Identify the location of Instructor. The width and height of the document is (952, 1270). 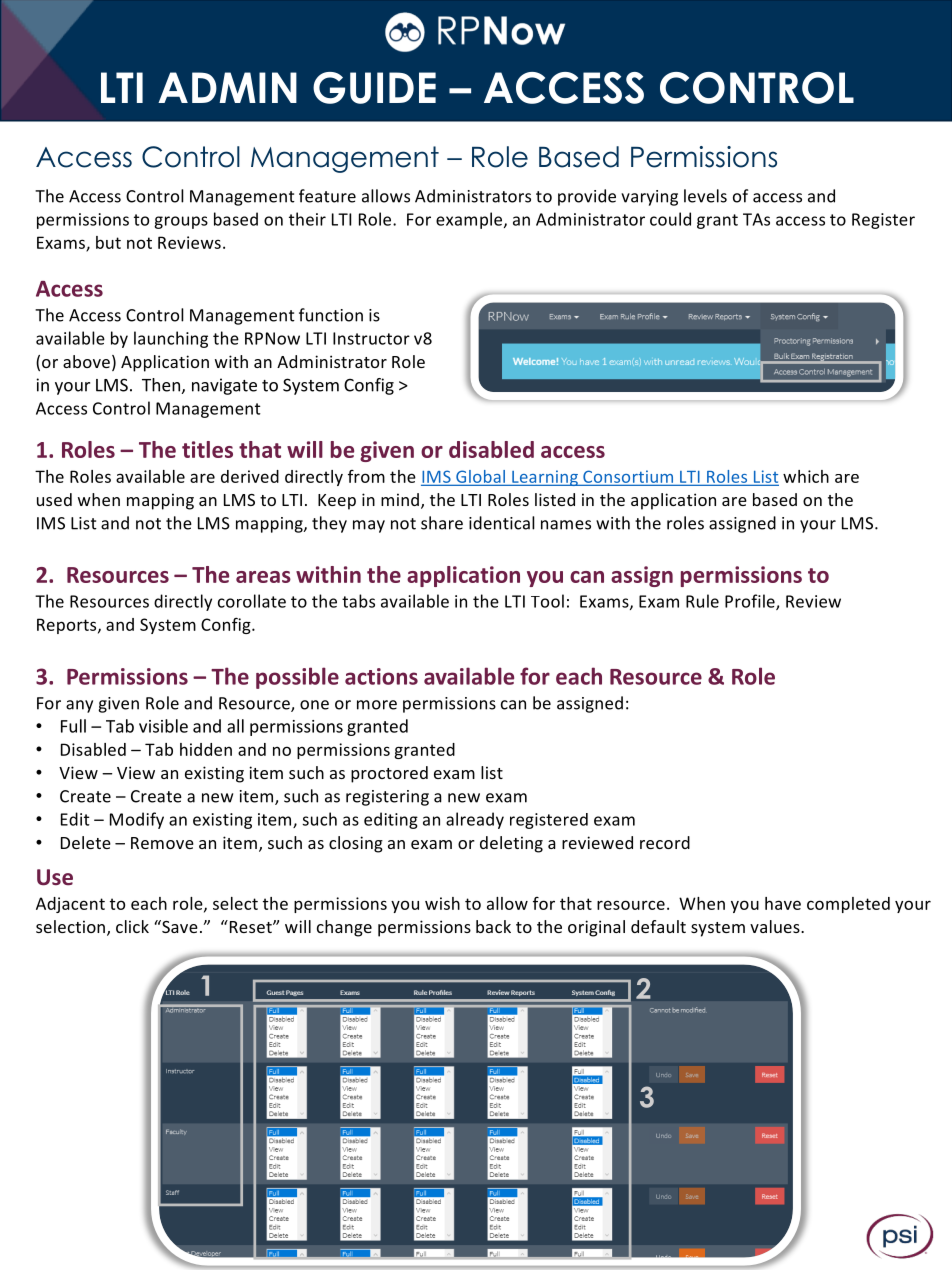
(371, 338).
